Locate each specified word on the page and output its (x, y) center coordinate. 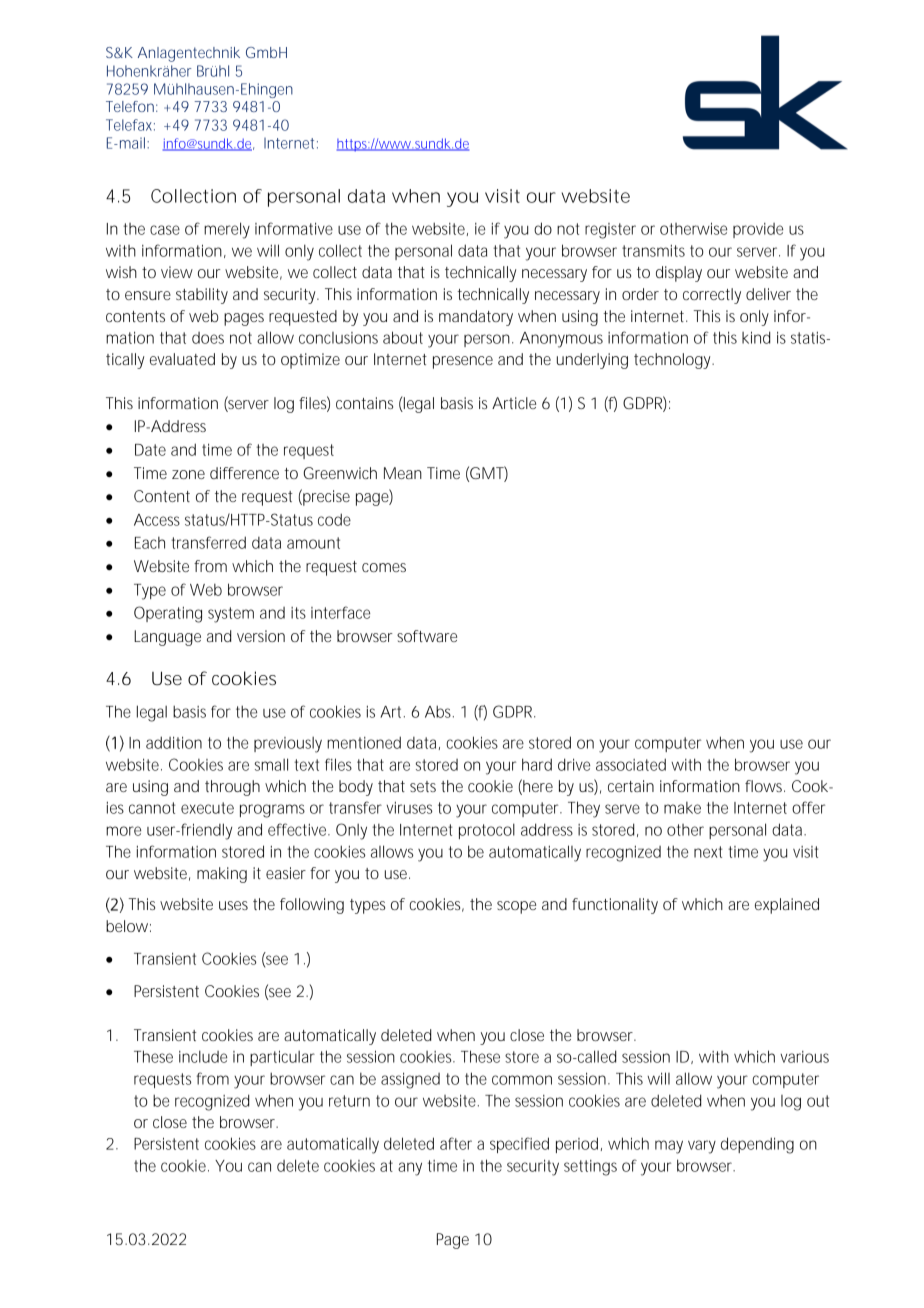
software (427, 636)
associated (631, 764)
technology (674, 361)
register (610, 231)
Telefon (130, 106)
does (208, 338)
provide (758, 230)
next (708, 852)
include (203, 1056)
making (222, 875)
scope (516, 907)
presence (463, 362)
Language (167, 638)
